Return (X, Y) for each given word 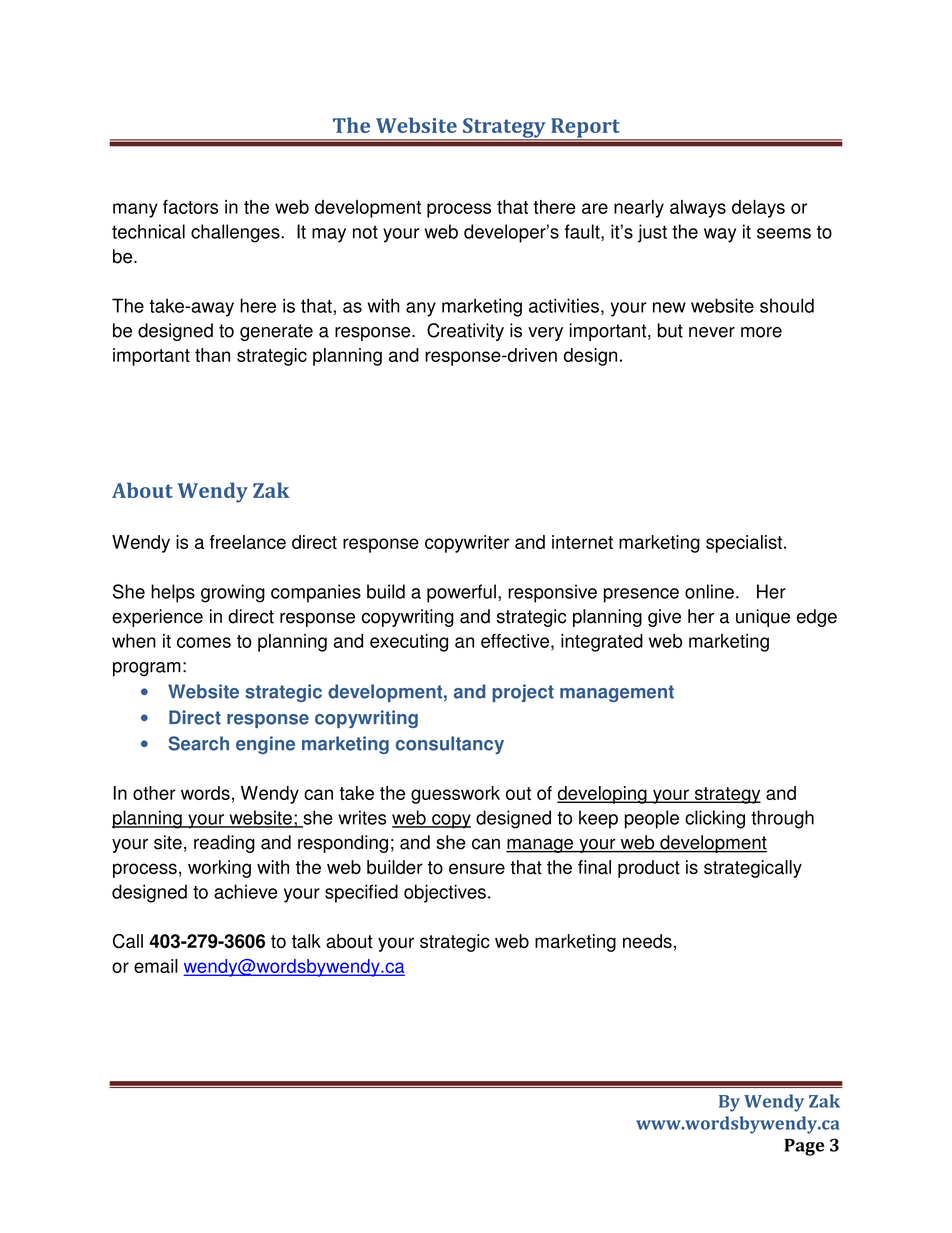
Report (585, 129)
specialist (744, 544)
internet (582, 542)
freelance (247, 542)
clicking (715, 819)
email (156, 966)
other (154, 793)
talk (306, 941)
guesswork (455, 795)
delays (758, 209)
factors (190, 207)
